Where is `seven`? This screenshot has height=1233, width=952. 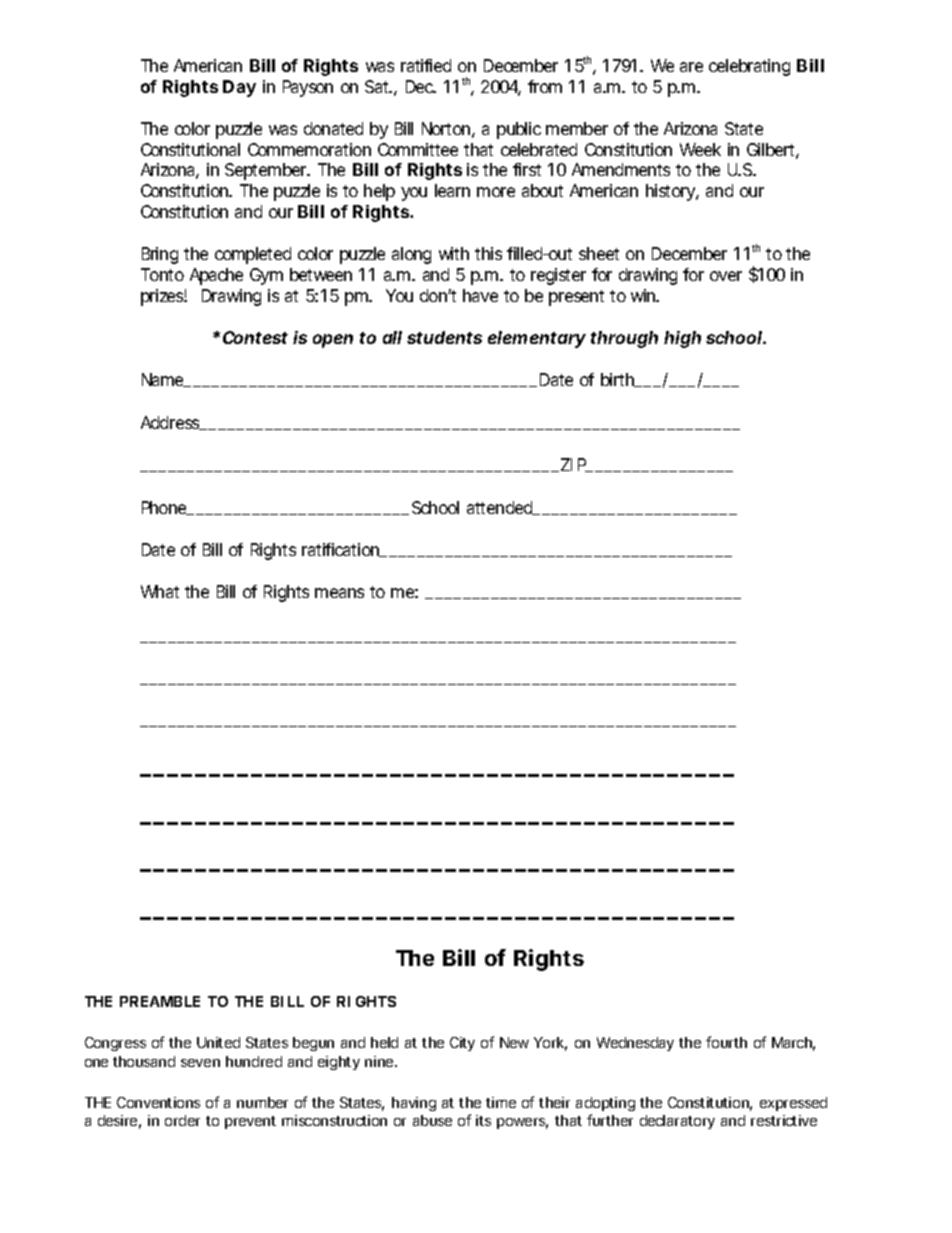 seven is located at coordinates (200, 1063).
